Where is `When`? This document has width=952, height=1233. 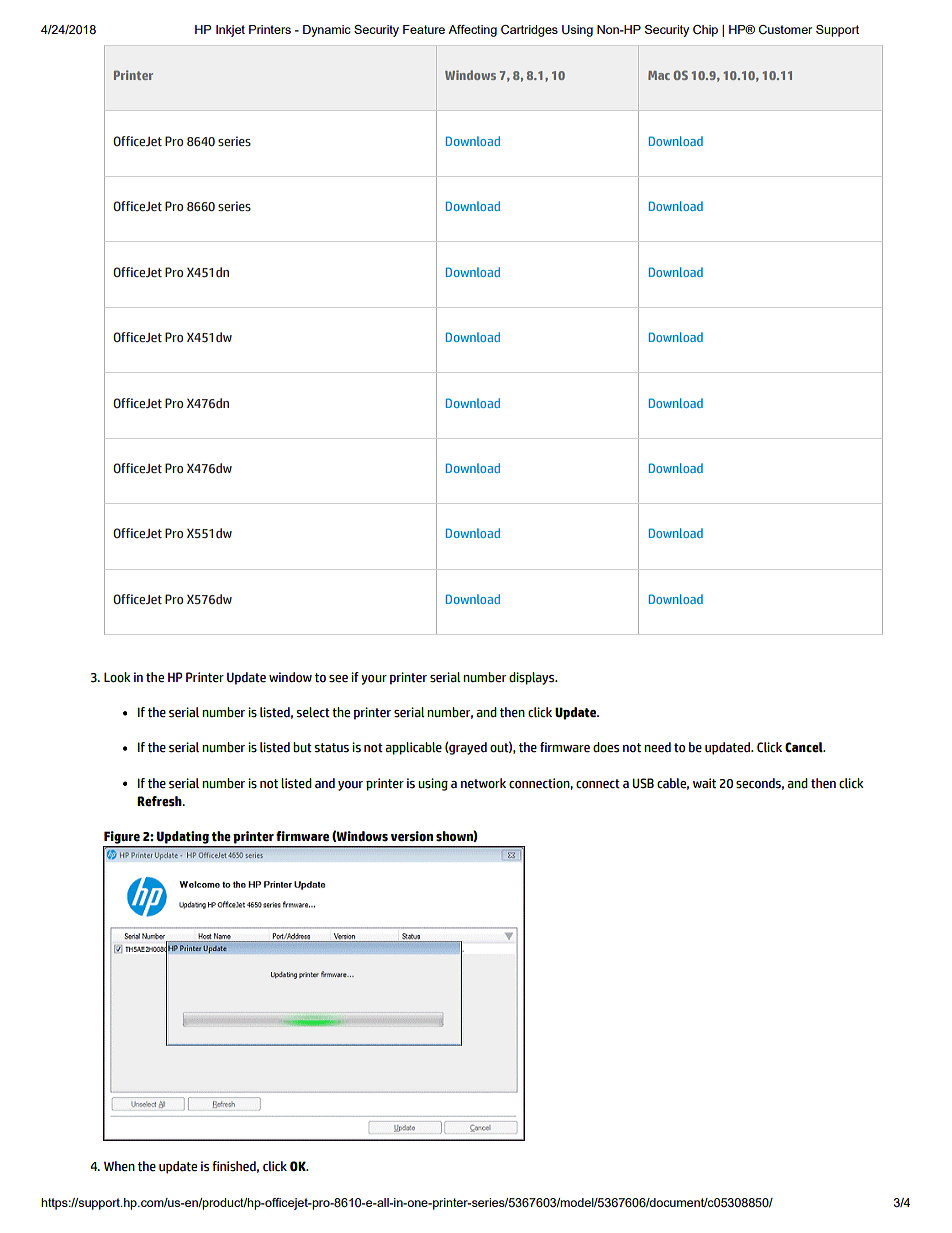 When is located at coordinates (119, 1166).
